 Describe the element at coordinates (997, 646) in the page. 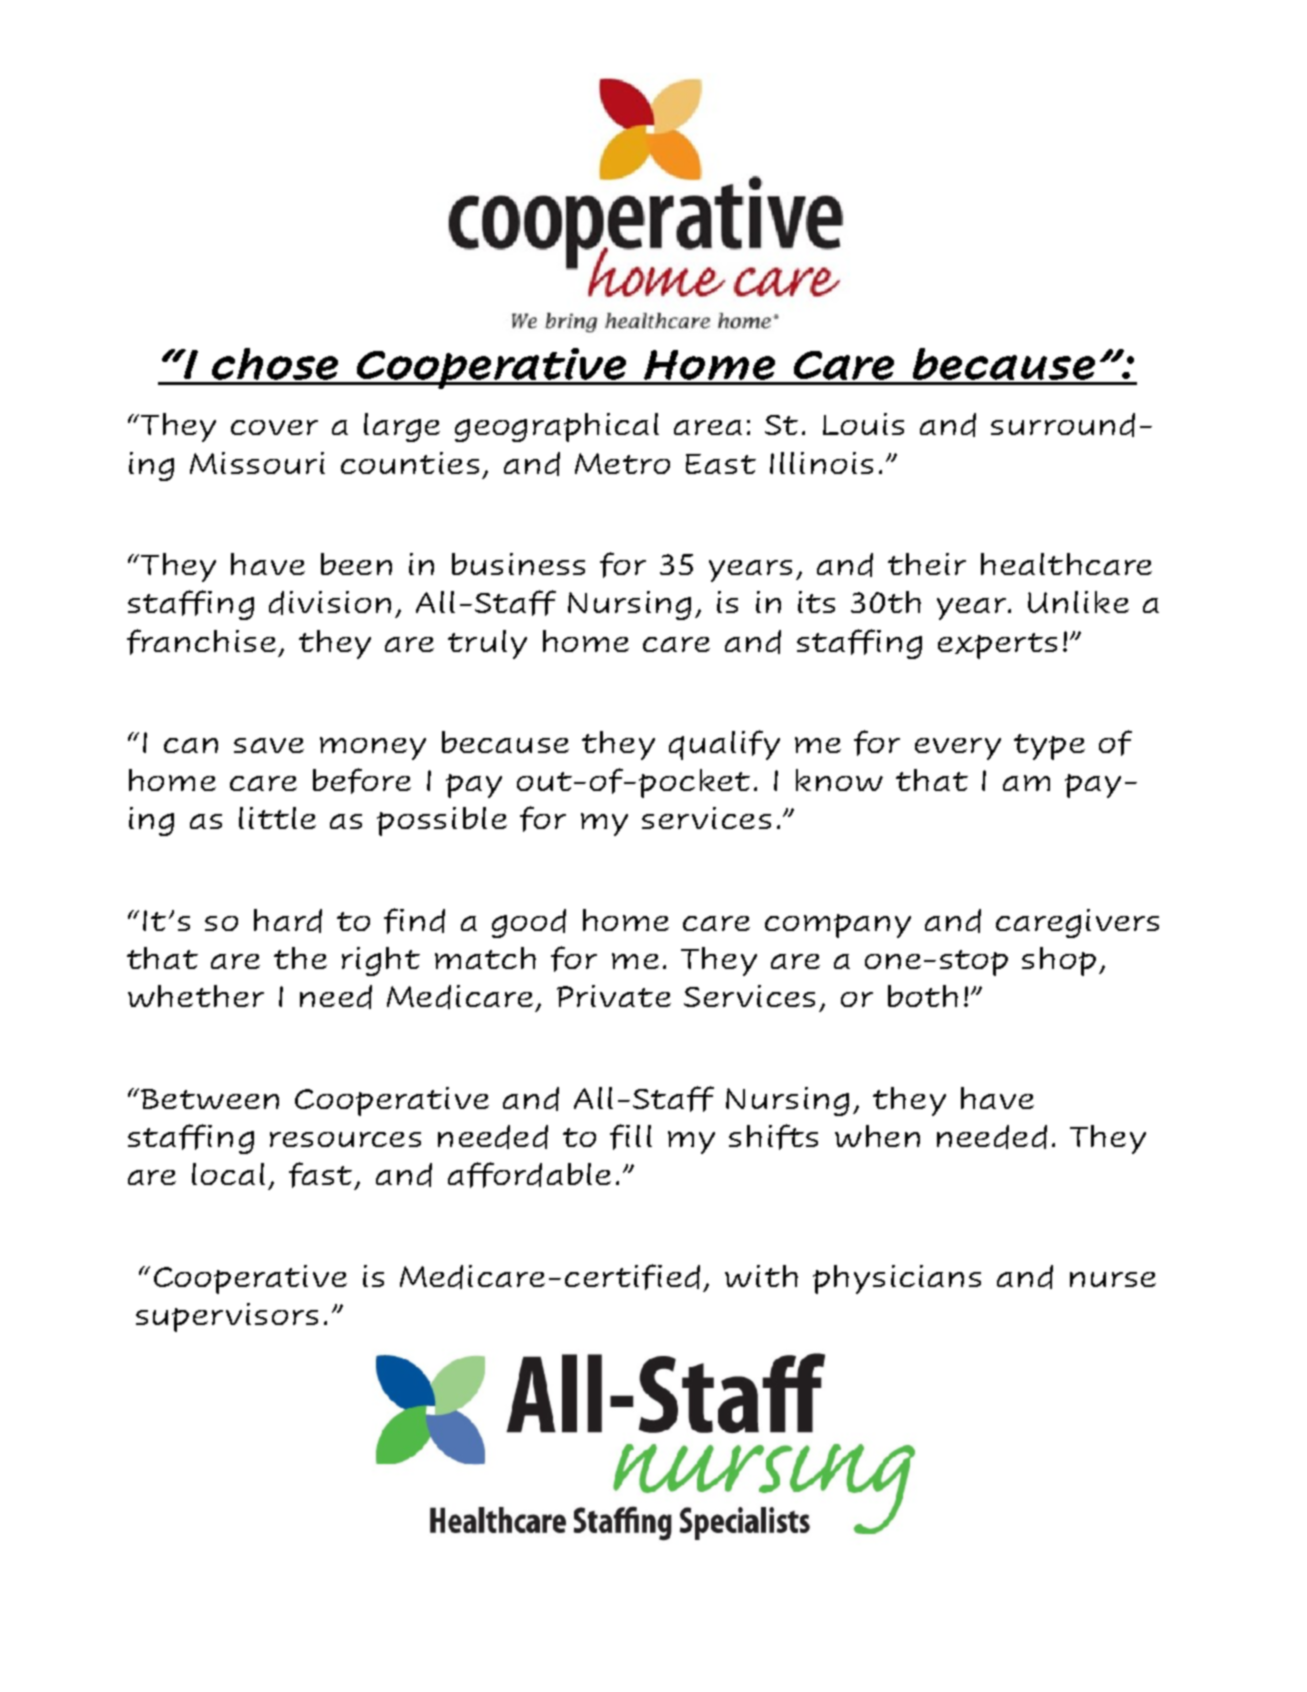

I see `experts` at that location.
